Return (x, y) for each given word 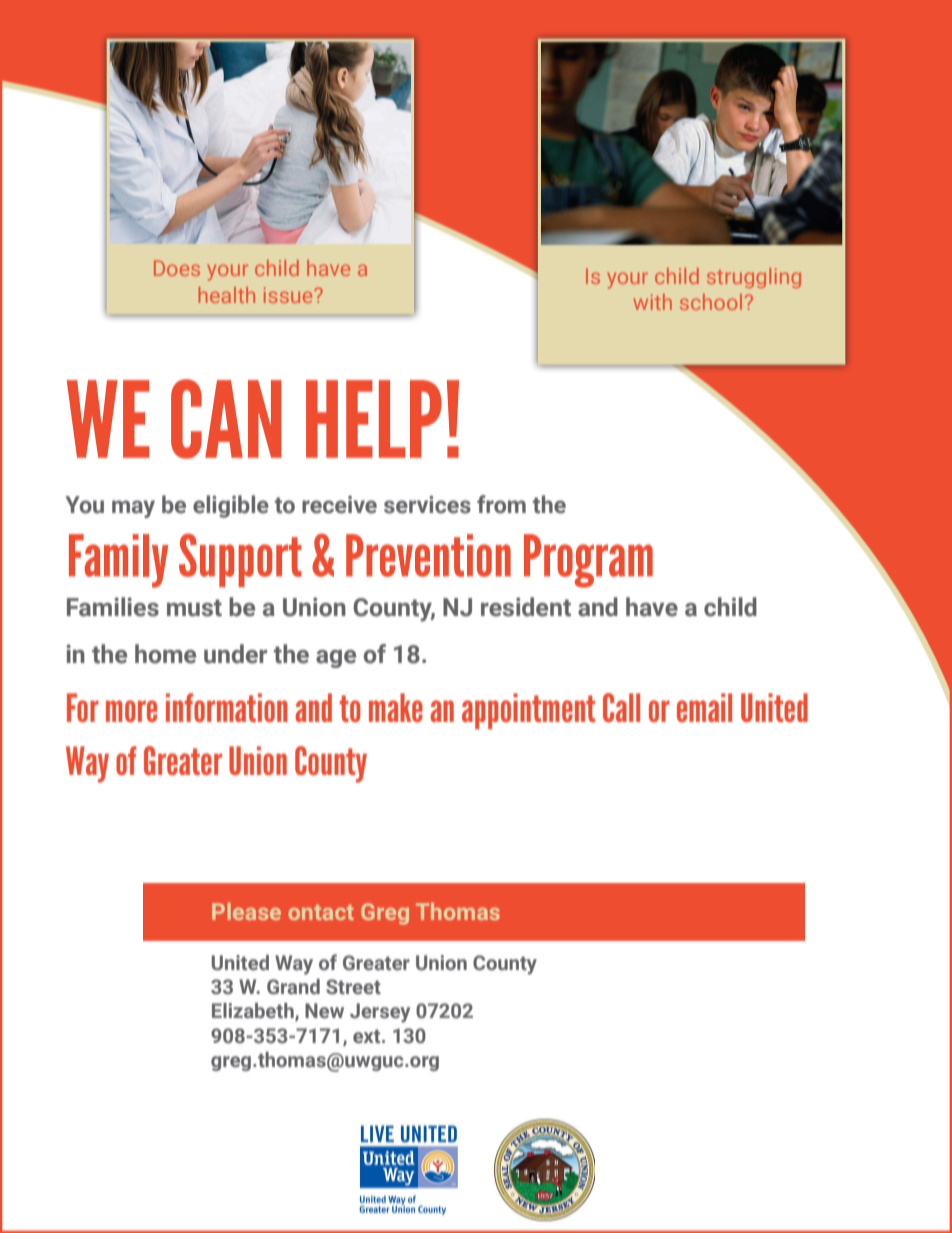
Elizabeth (254, 1012)
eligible (231, 506)
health (227, 295)
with (652, 302)
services (427, 505)
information (226, 707)
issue (289, 295)
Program (588, 561)
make (396, 707)
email (704, 707)
